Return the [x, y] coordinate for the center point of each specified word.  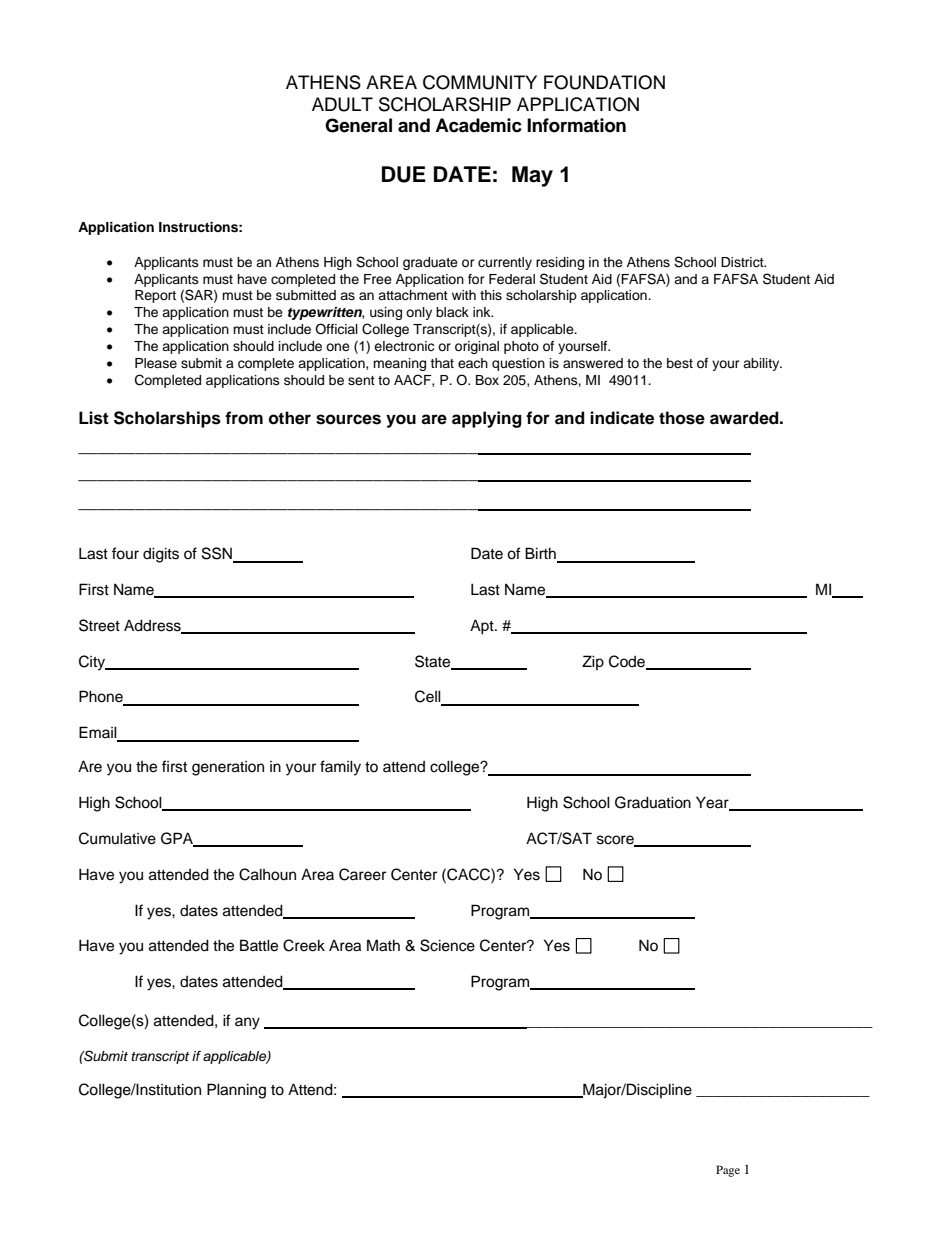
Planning [236, 1091]
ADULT [342, 104]
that [442, 363]
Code [628, 662]
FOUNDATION [604, 82]
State [434, 662]
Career [362, 874]
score [616, 841]
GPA [178, 839]
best [680, 363]
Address [153, 626]
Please [156, 363]
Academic [478, 125]
